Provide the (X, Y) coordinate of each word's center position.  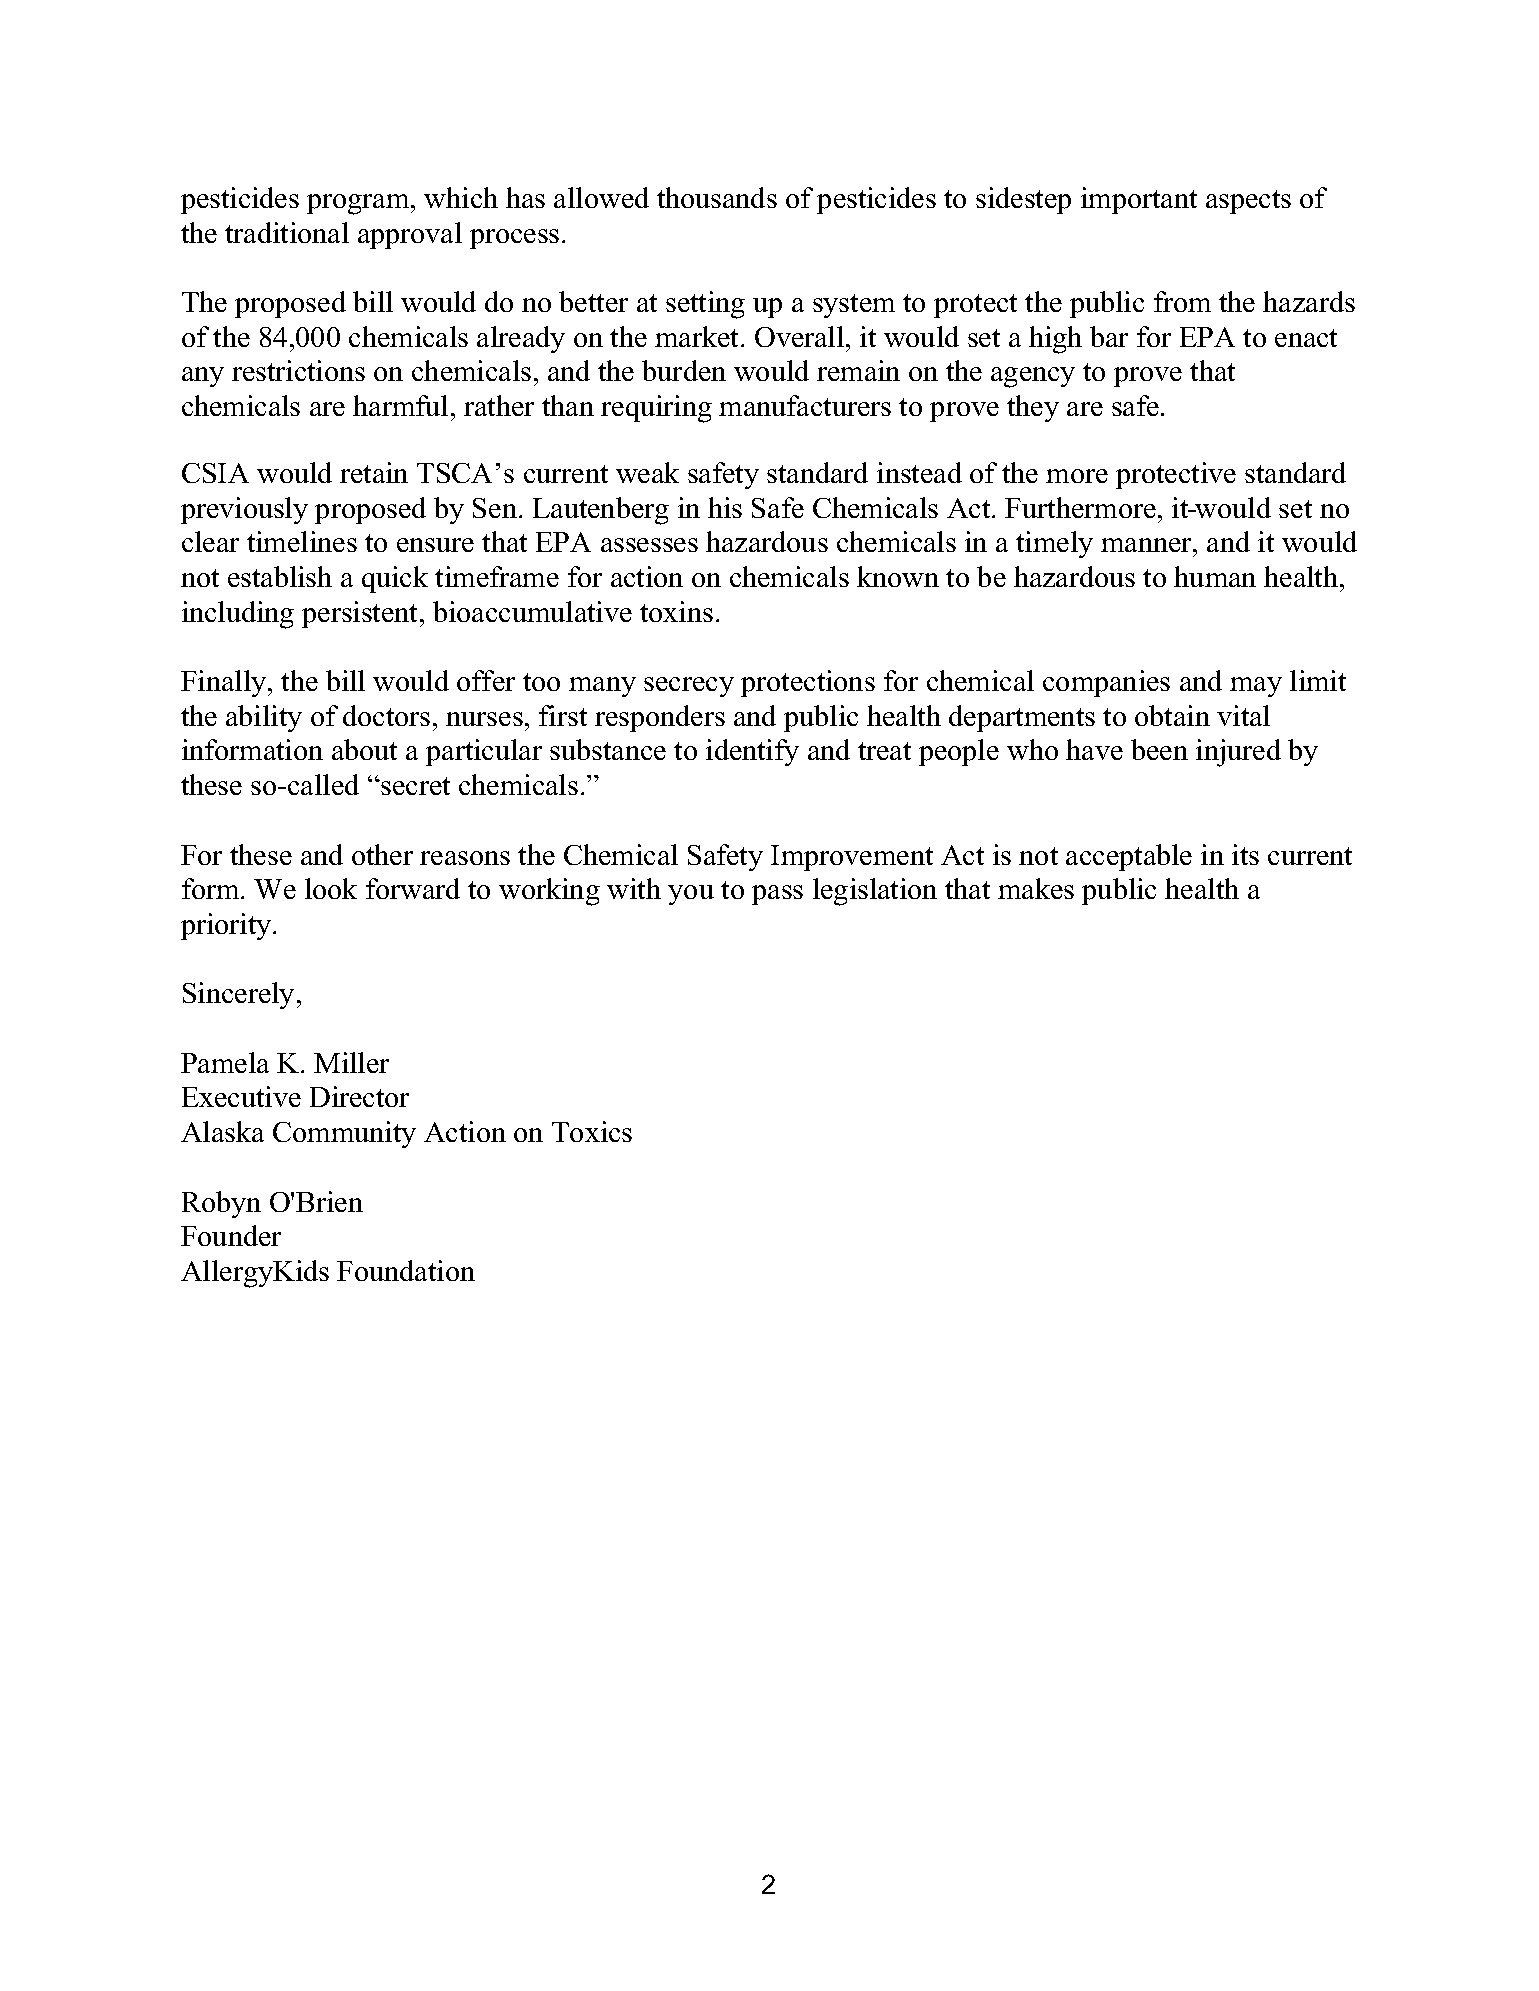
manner (1147, 545)
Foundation (406, 1270)
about (364, 749)
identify (752, 752)
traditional (287, 232)
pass (777, 895)
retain (374, 472)
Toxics (592, 1131)
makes (1036, 888)
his (725, 507)
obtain (1172, 715)
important (1139, 200)
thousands (717, 197)
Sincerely (238, 995)
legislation (875, 892)
